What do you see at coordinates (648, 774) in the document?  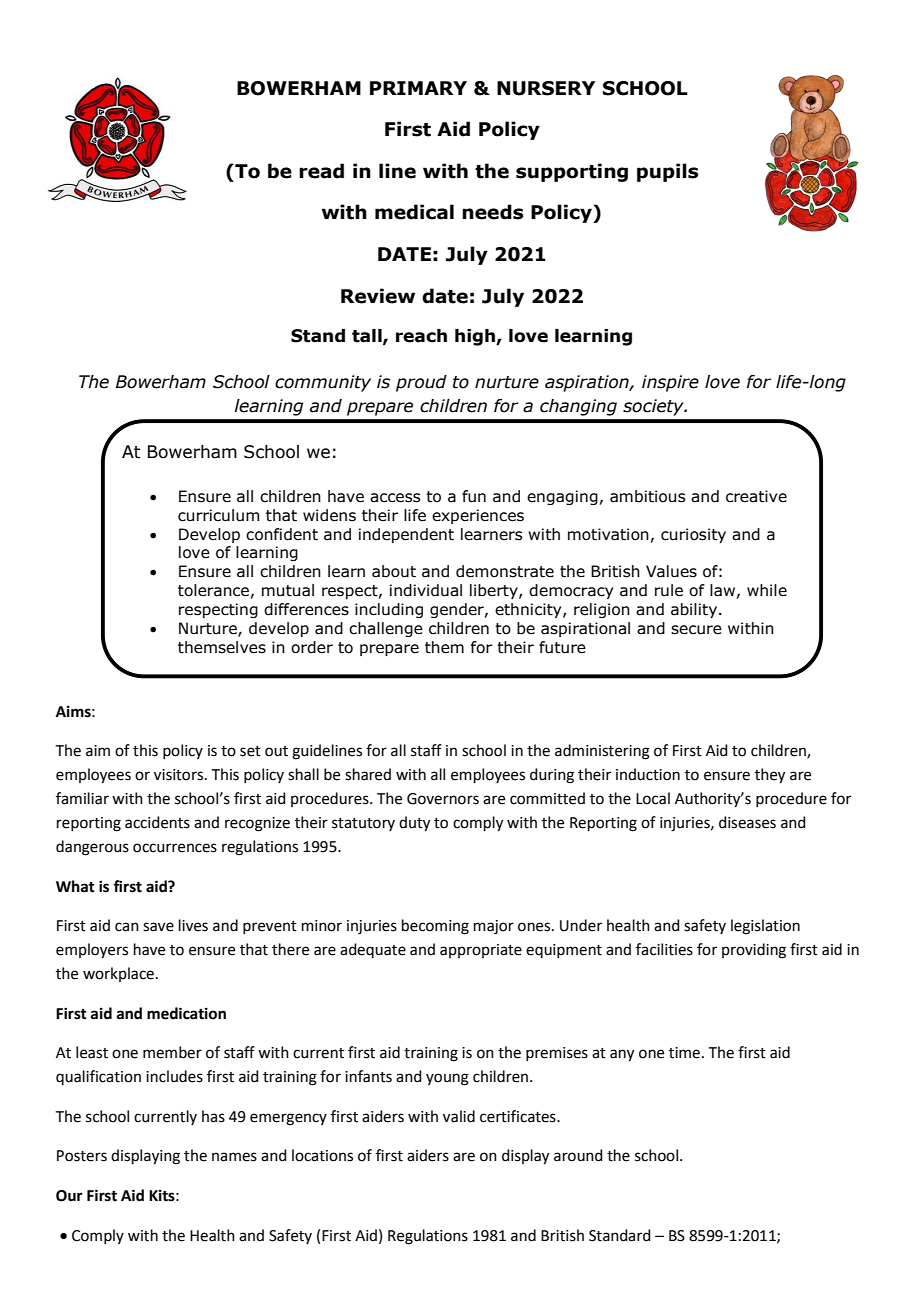 I see `induction` at bounding box center [648, 774].
